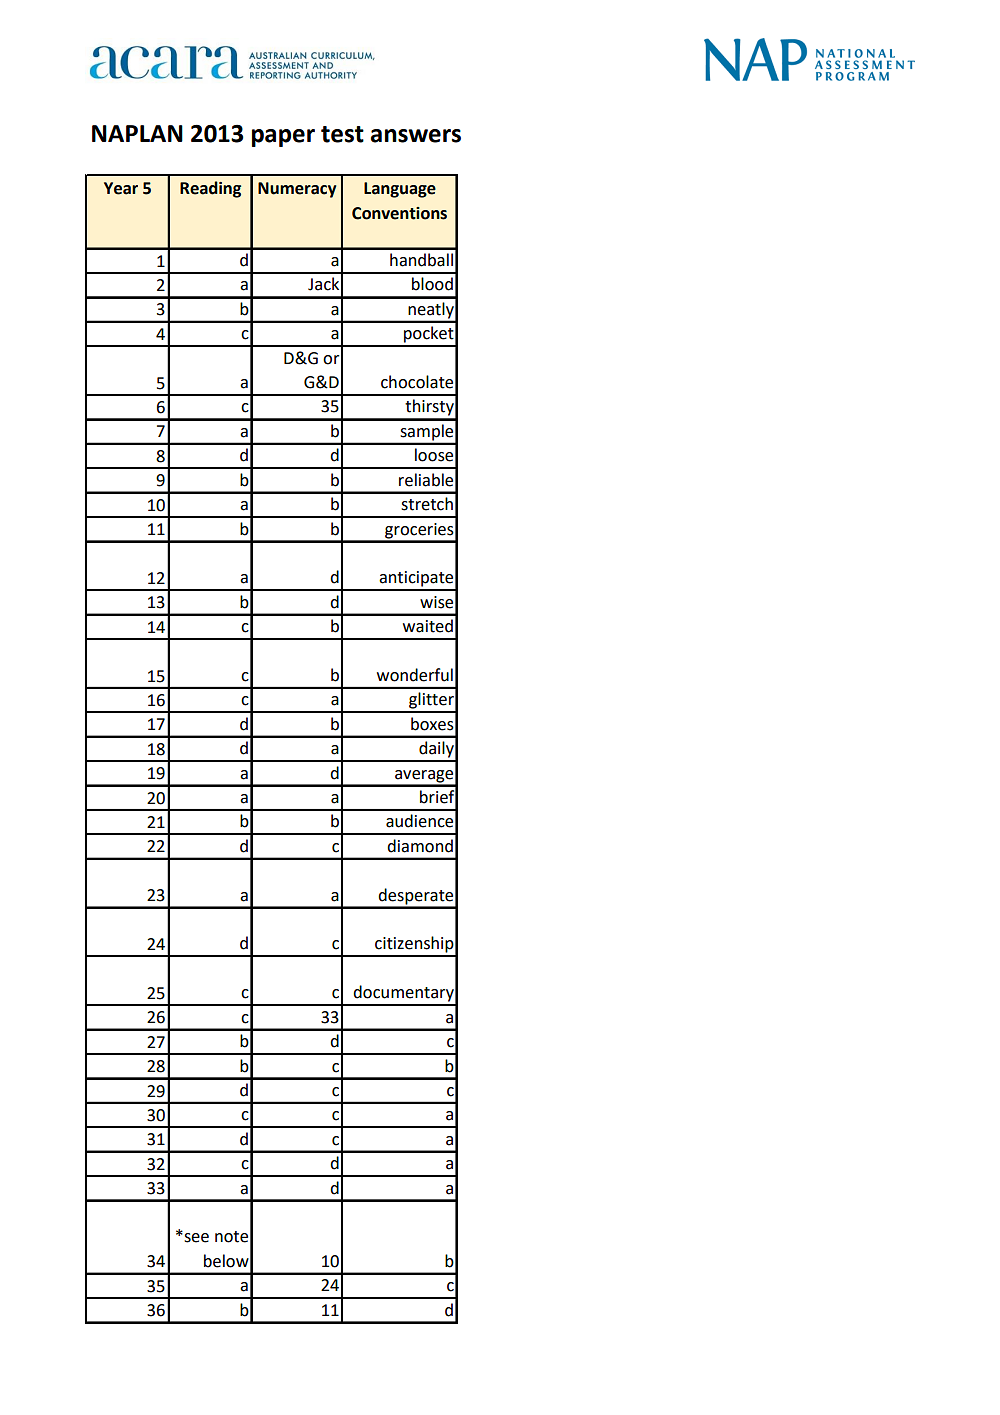 The image size is (1000, 1415). Describe the element at coordinates (195, 1237) in the screenshot. I see `see` at that location.
